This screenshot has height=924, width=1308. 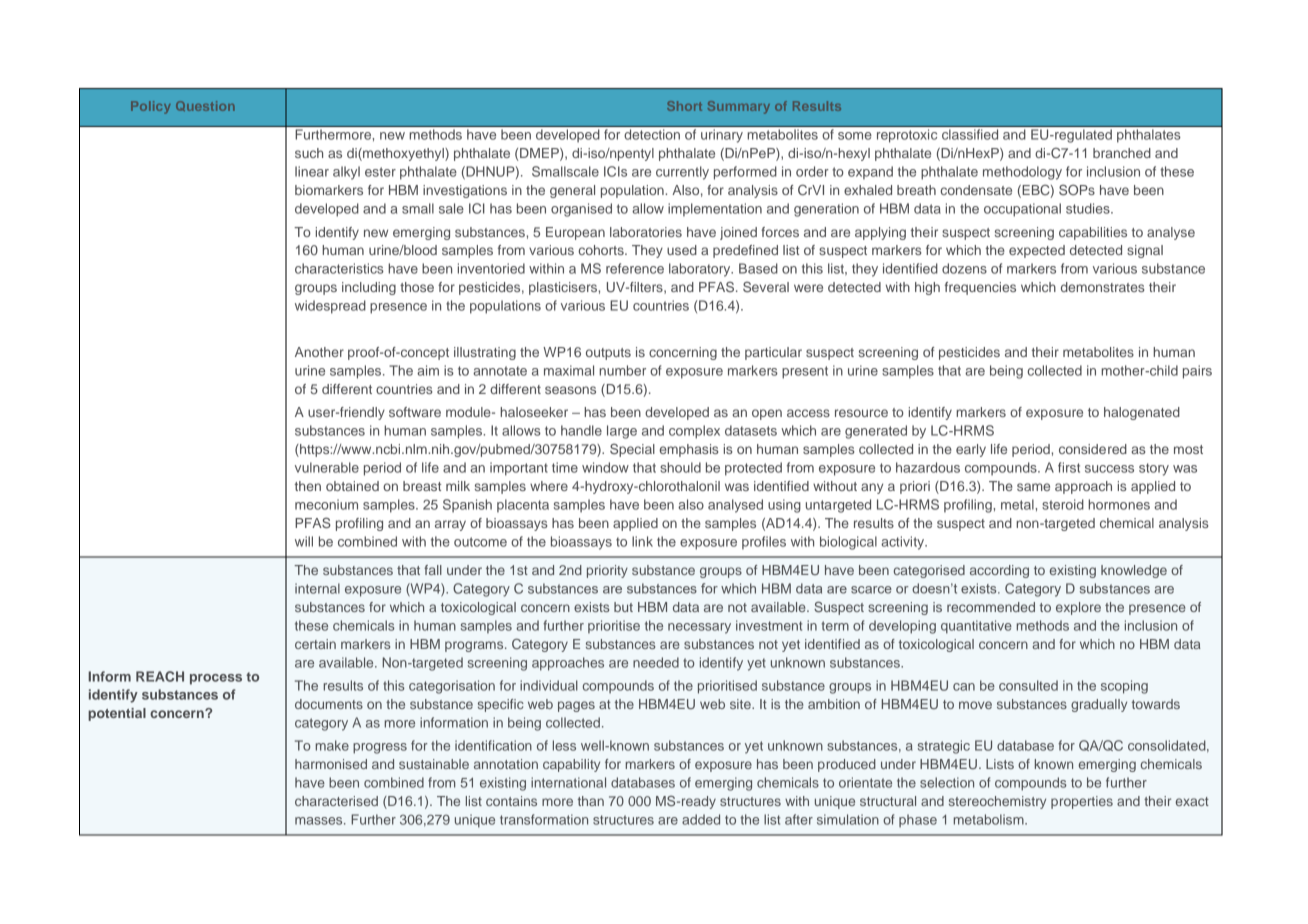 I want to click on widespread, so click(x=330, y=307).
